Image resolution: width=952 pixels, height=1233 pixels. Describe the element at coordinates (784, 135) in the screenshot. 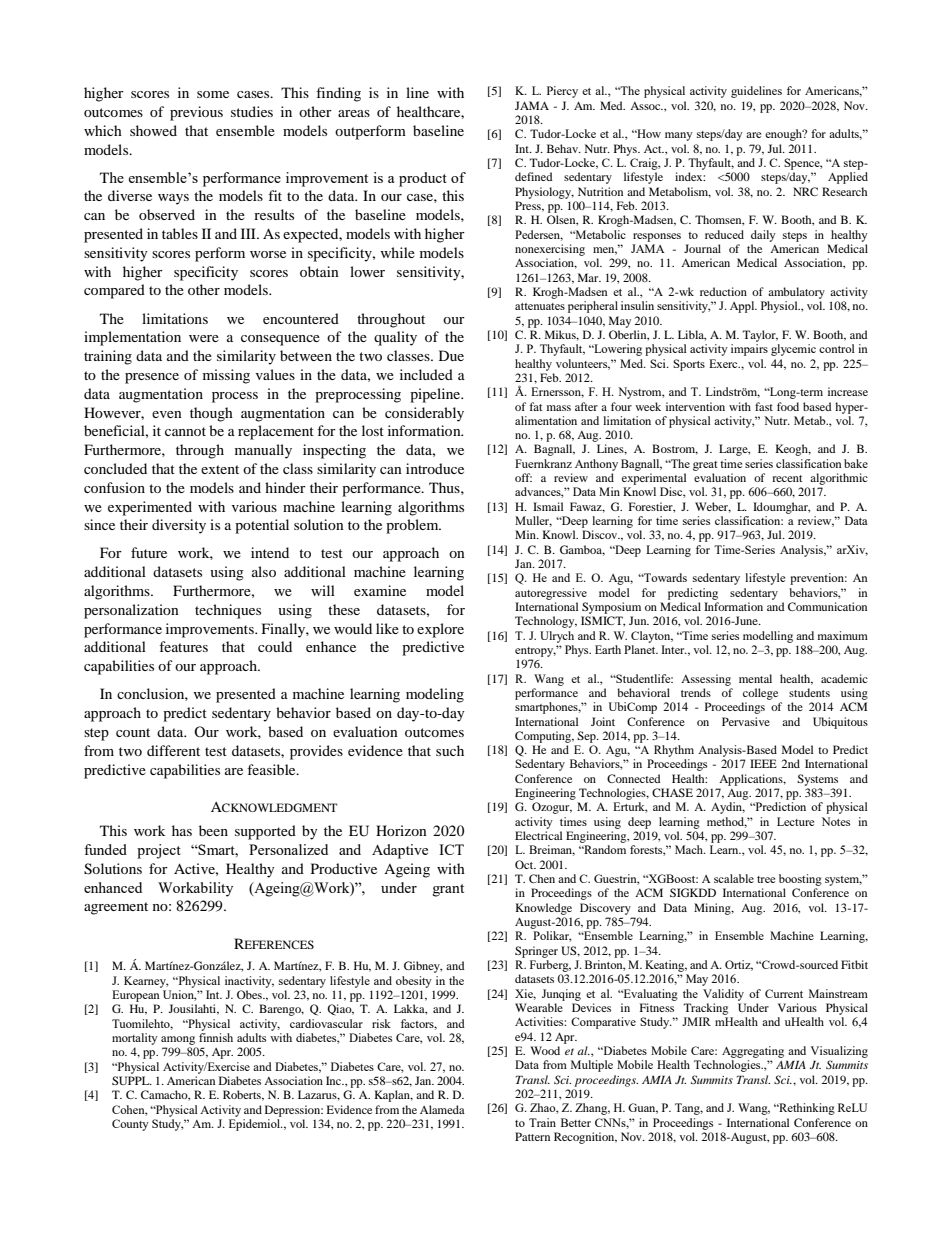

I see `enough` at that location.
